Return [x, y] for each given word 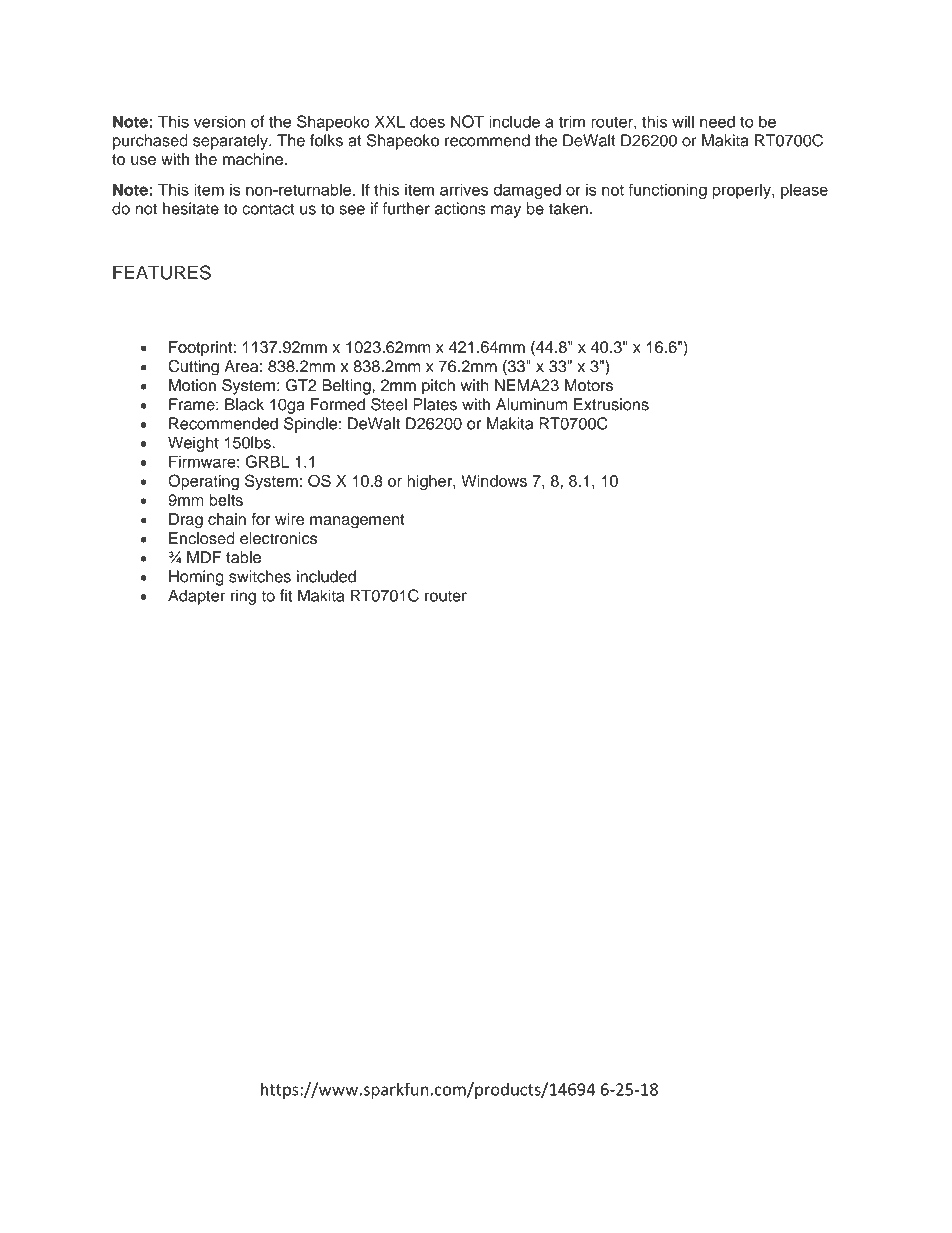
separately [231, 142]
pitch [438, 387]
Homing [196, 578]
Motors [589, 385]
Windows [494, 481]
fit [286, 595]
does [427, 121]
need [717, 121]
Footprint [201, 348]
